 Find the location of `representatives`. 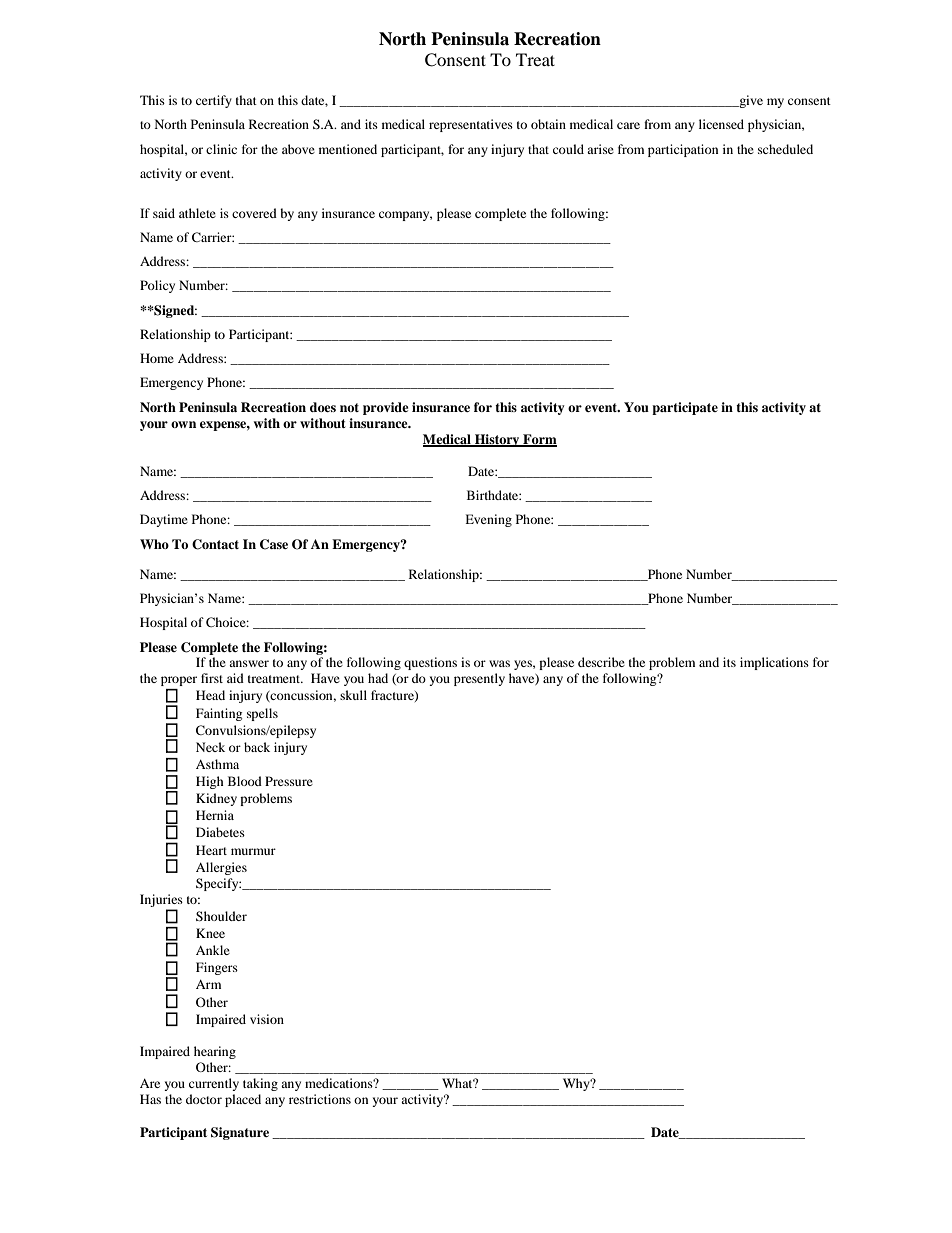

representatives is located at coordinates (471, 125).
